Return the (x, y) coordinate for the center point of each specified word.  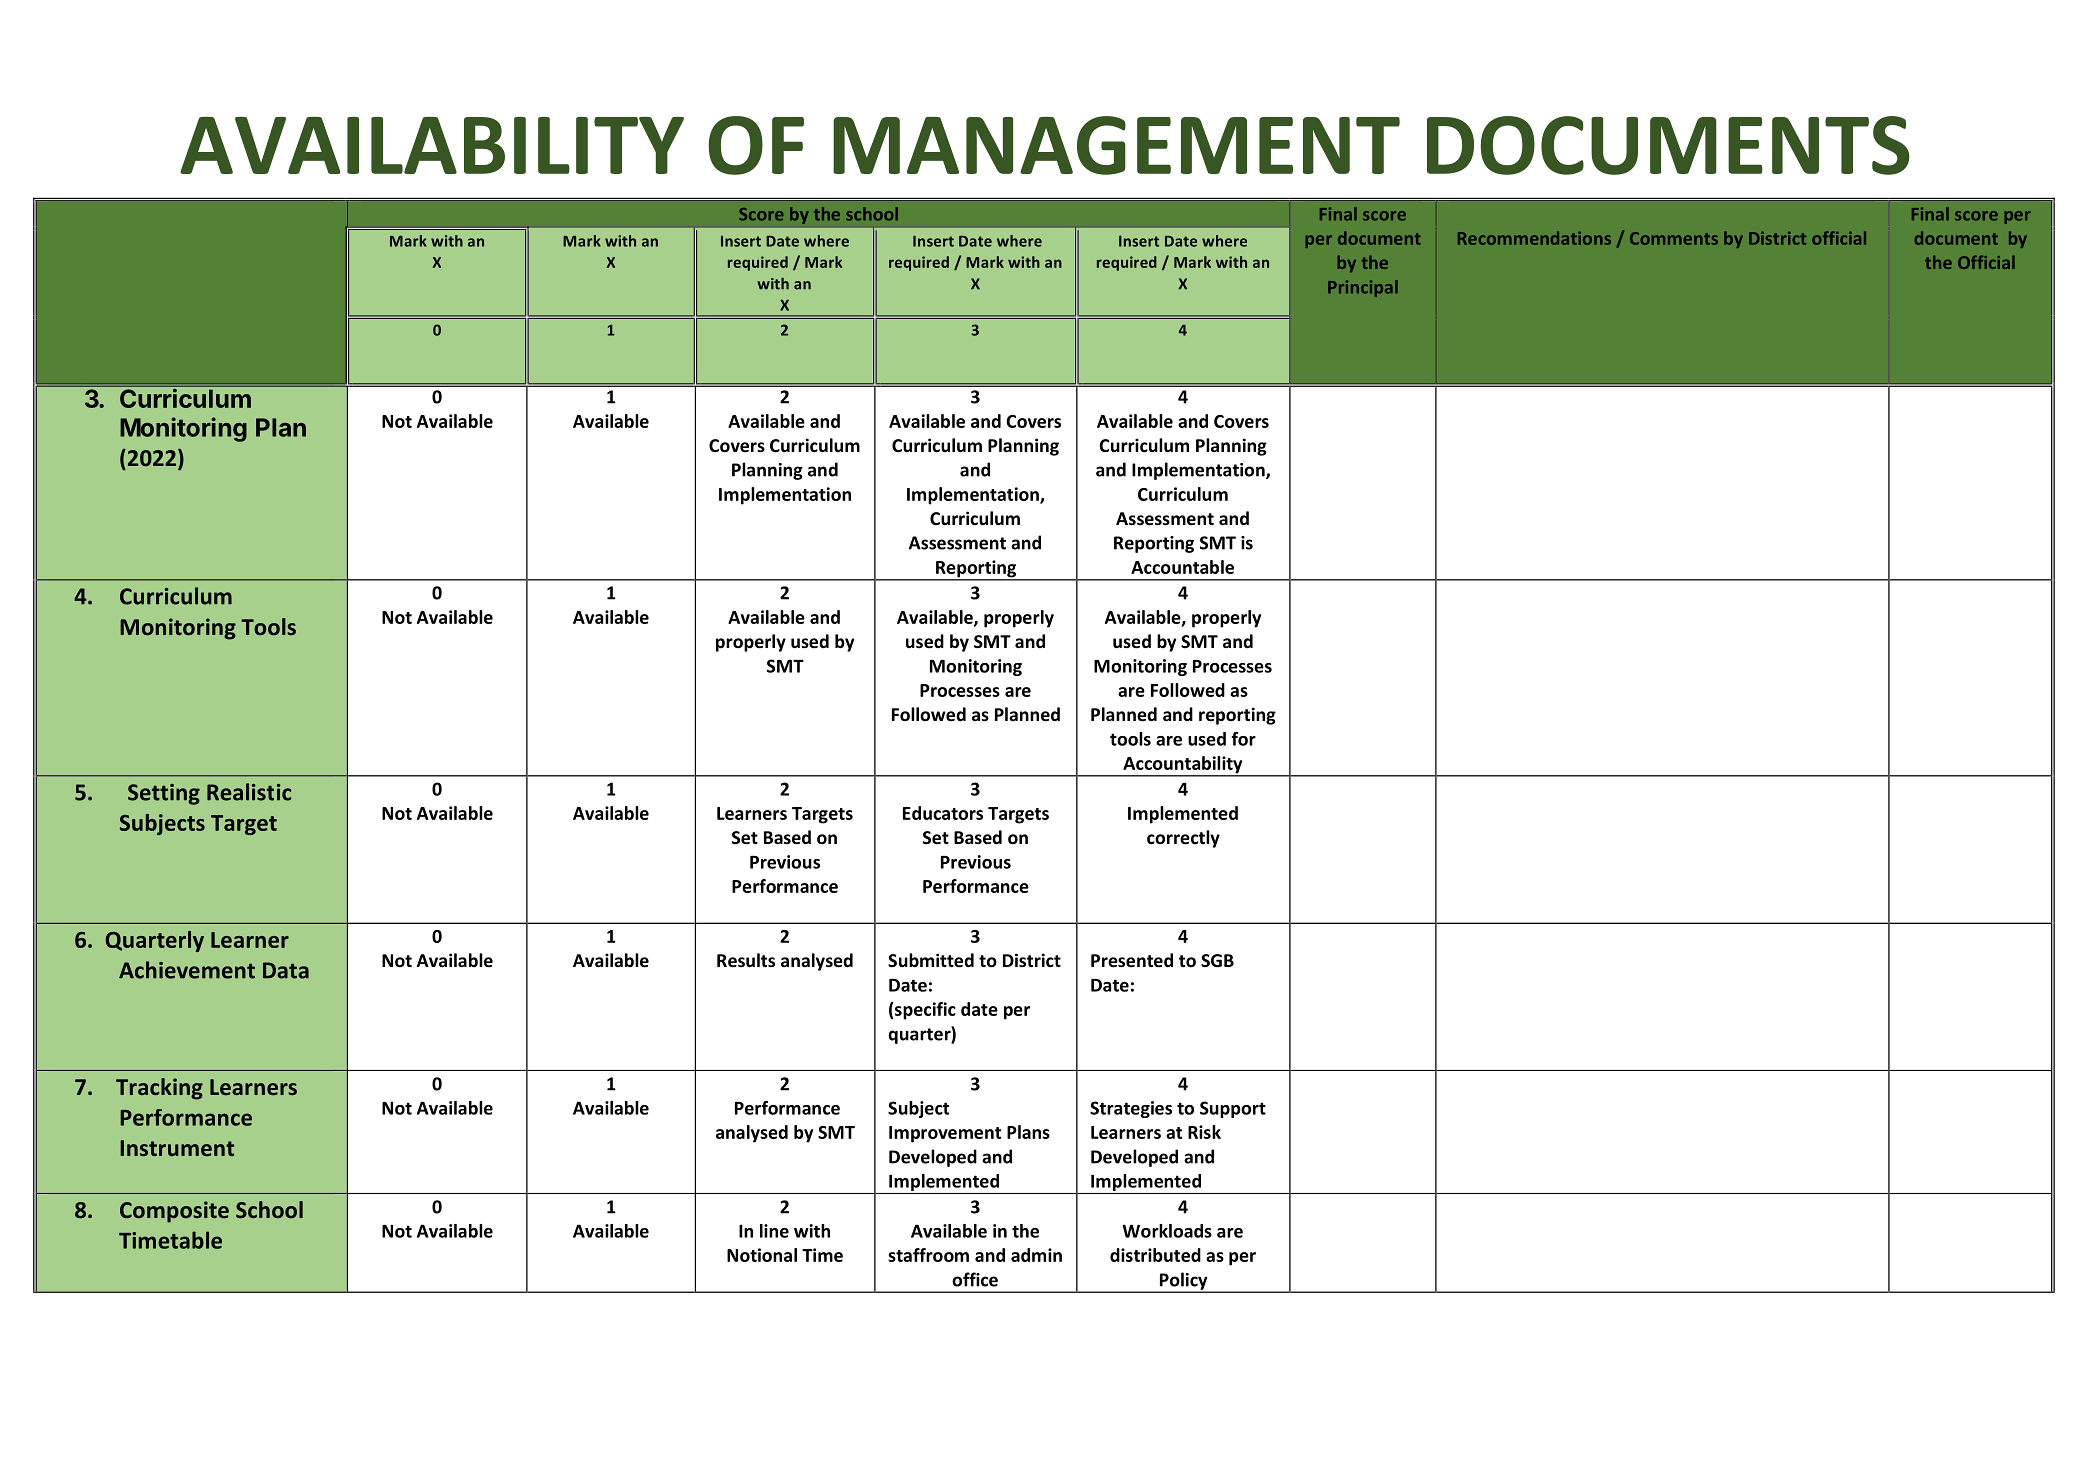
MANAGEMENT (1116, 145)
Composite (174, 1212)
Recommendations (1534, 238)
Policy (1183, 1282)
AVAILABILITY (432, 145)
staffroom (928, 1255)
